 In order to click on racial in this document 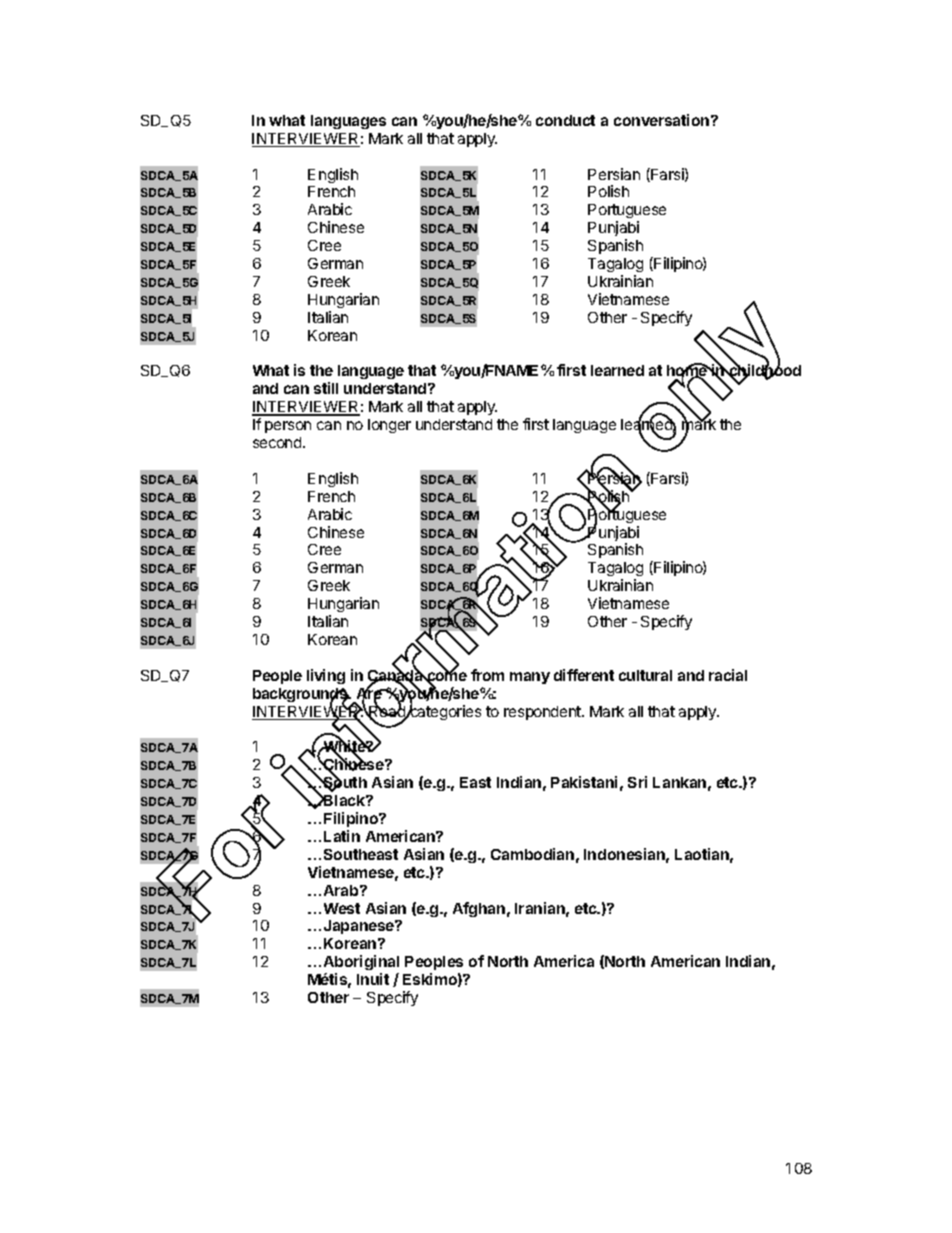, I will do `click(728, 675)`.
